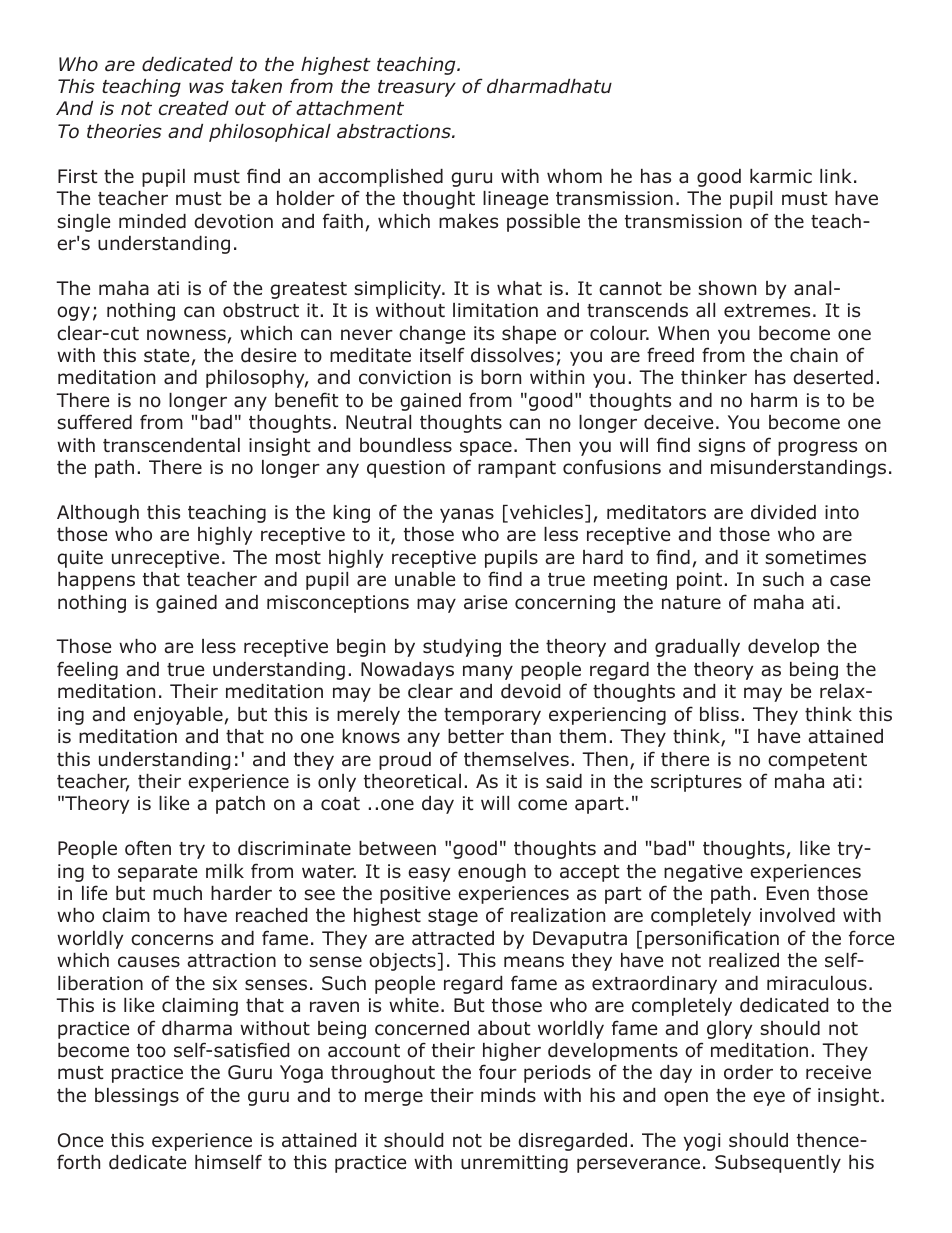 The image size is (952, 1233). What do you see at coordinates (412, 781) in the screenshot?
I see `theoretical` at bounding box center [412, 781].
